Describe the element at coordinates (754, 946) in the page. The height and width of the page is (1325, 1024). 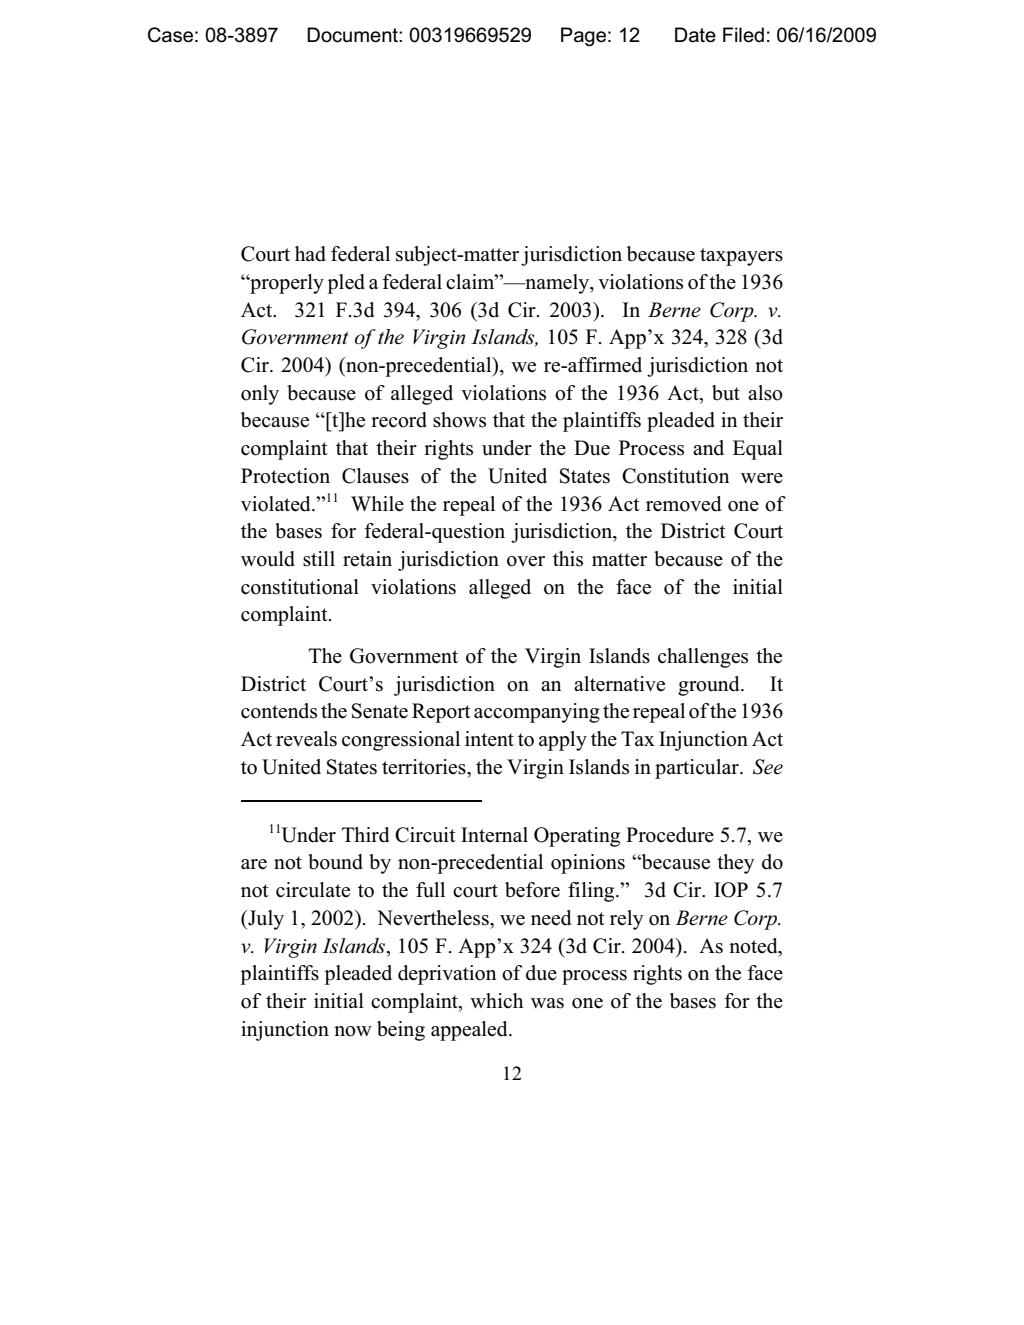
I see `noted` at that location.
